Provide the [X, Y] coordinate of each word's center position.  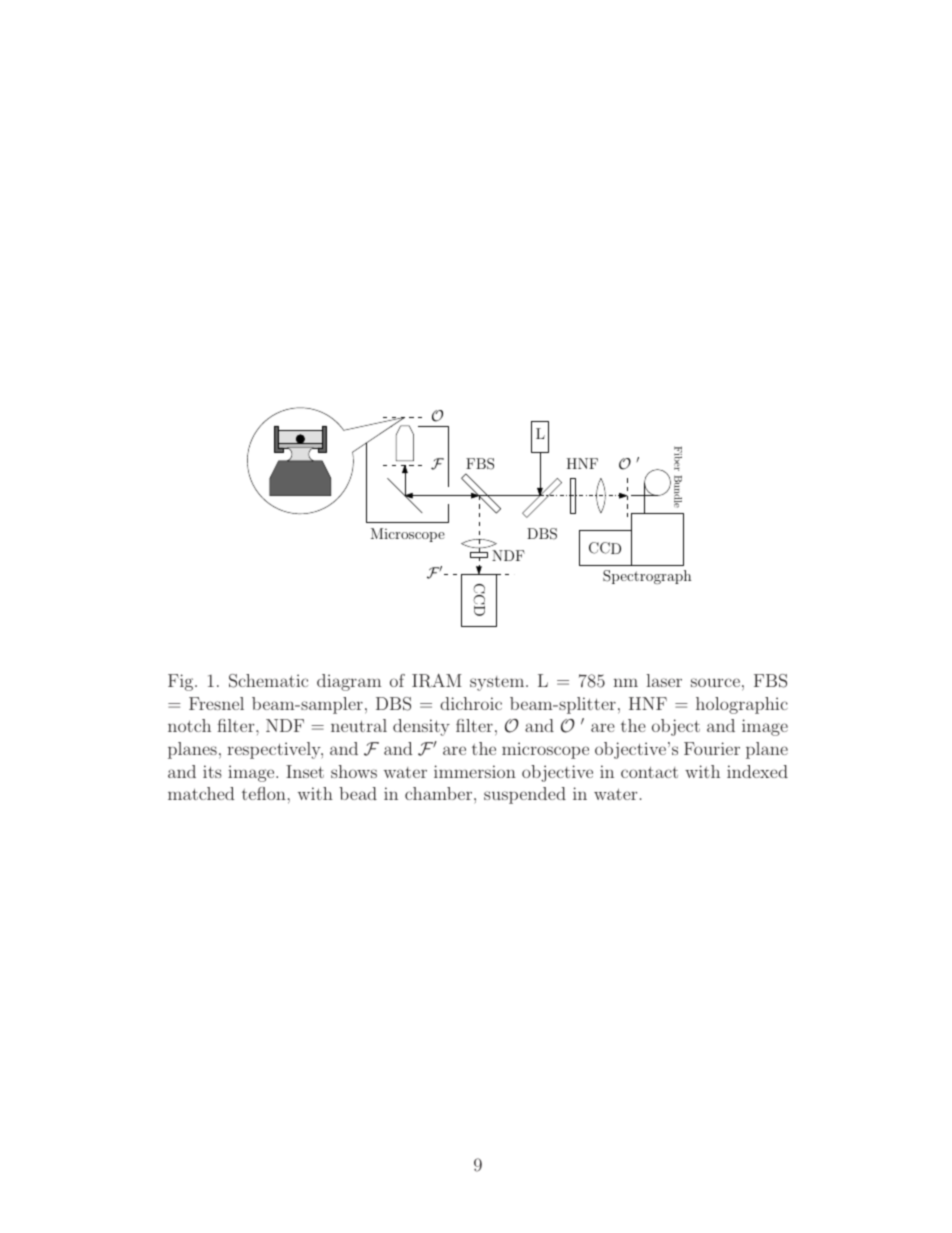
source [715, 682]
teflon [264, 793]
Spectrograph [647, 577]
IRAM [437, 681]
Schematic [268, 681]
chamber [440, 793]
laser [664, 680]
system [497, 683]
